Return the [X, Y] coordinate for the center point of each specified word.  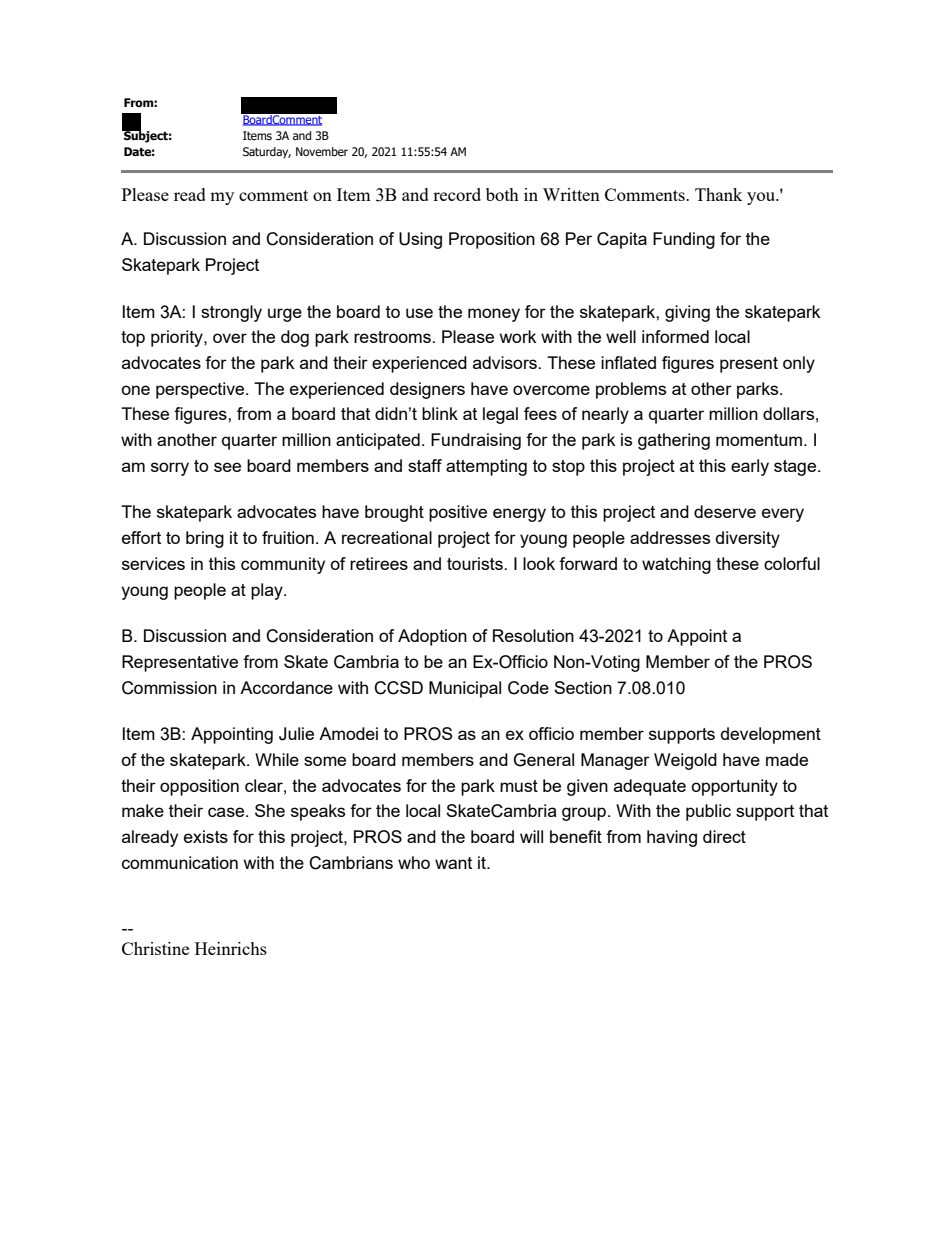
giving [687, 313]
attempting [486, 467]
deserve [725, 511]
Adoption [432, 637]
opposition [199, 787]
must [519, 786]
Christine [155, 948]
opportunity [734, 787]
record [457, 194]
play [268, 591]
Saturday [267, 153]
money [494, 315]
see [227, 467]
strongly [231, 313]
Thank [719, 194]
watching [676, 565]
